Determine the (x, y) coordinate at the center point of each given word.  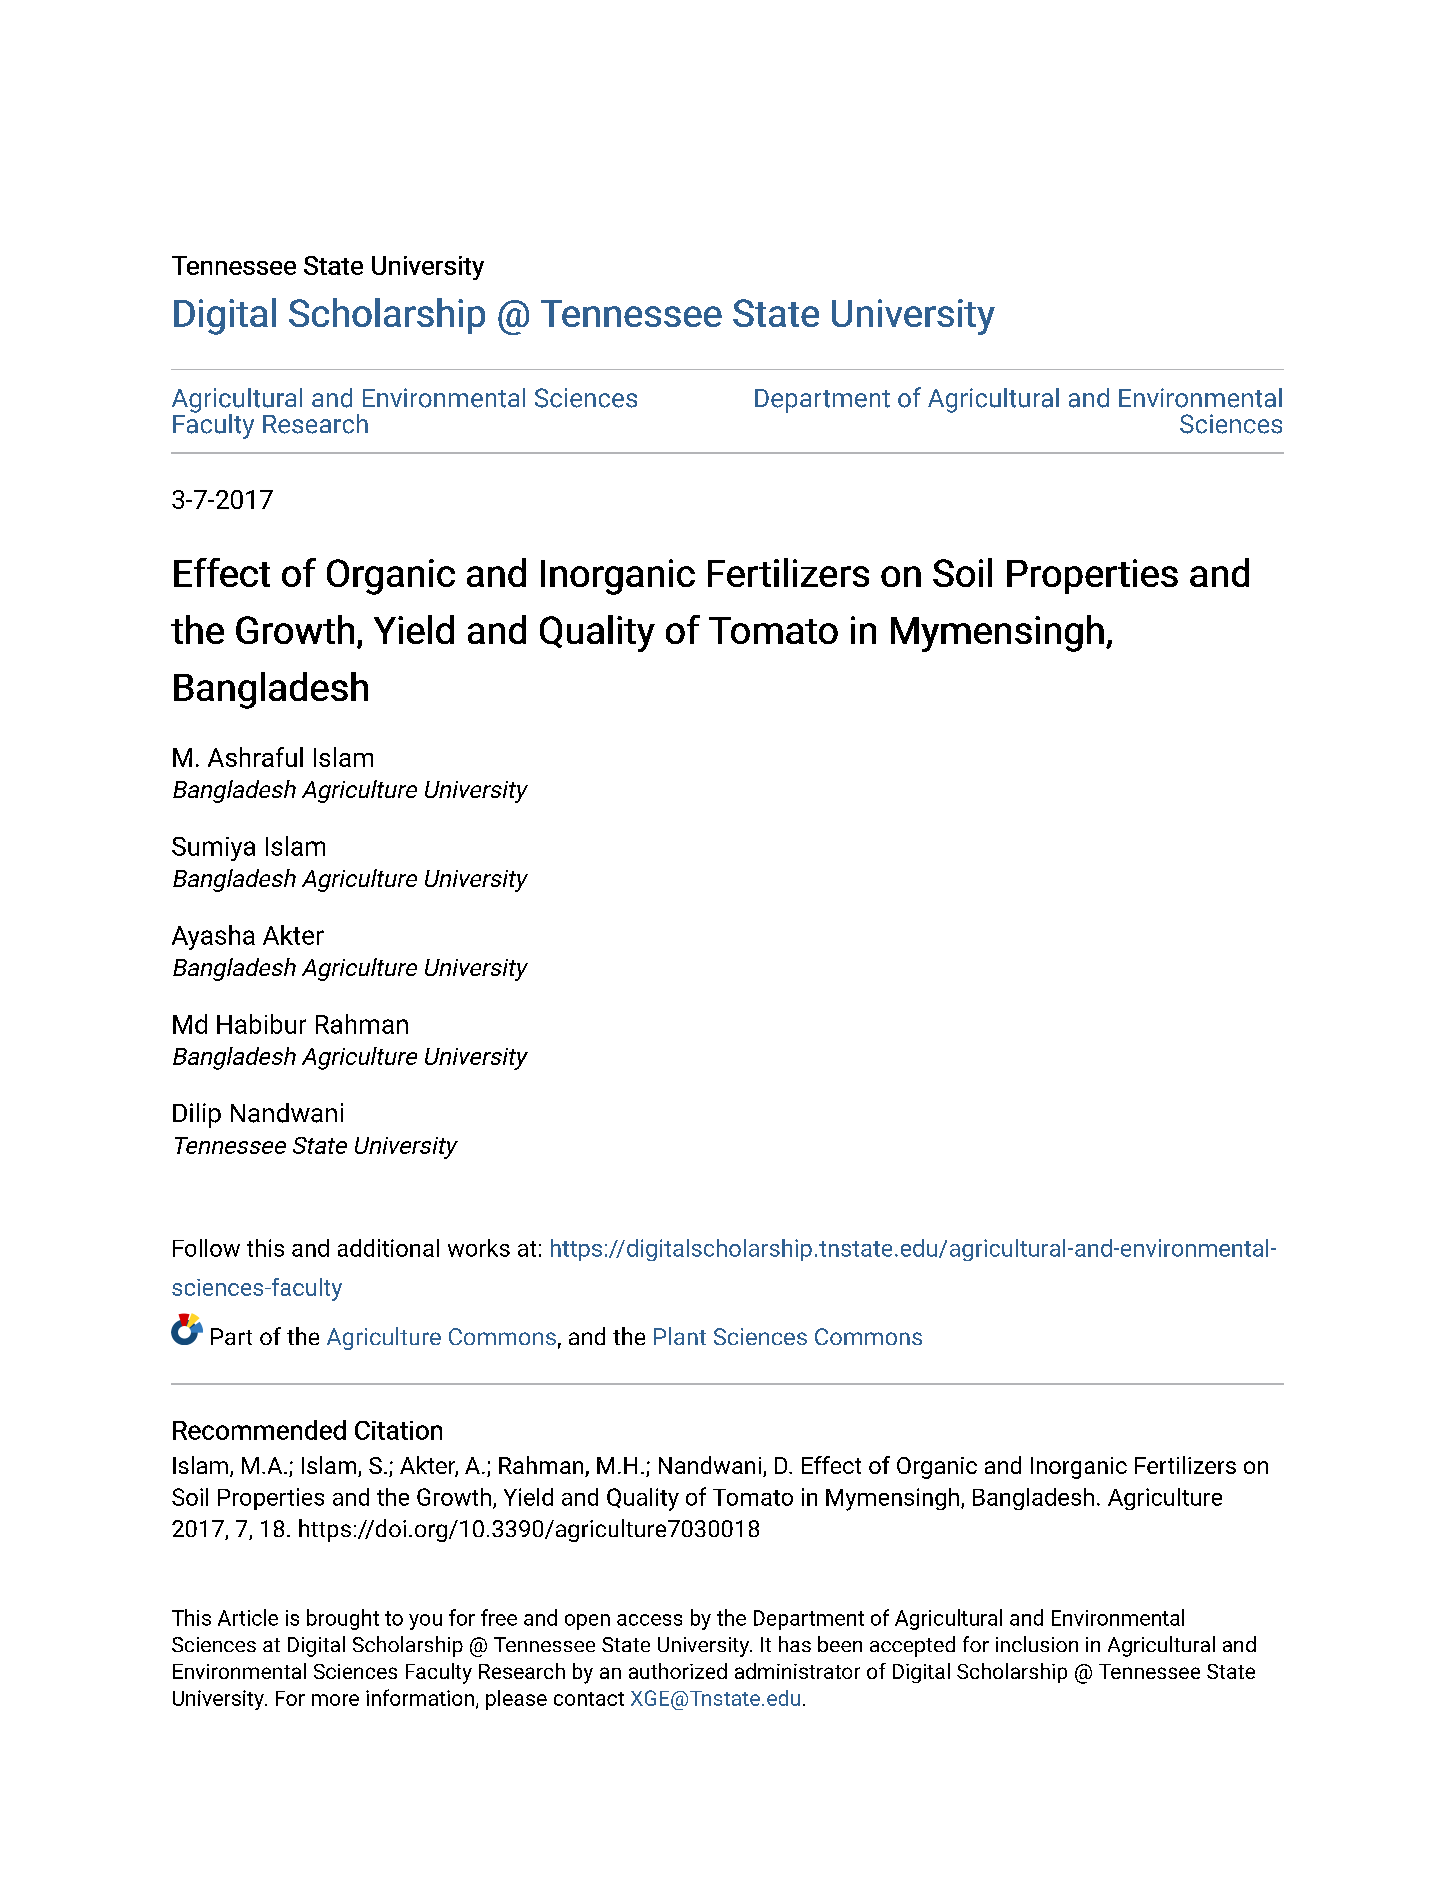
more (335, 1700)
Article (248, 1617)
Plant (680, 1336)
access (649, 1620)
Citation (398, 1430)
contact (589, 1699)
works (479, 1248)
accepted (912, 1646)
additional (388, 1248)
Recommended (259, 1430)
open (587, 1622)
